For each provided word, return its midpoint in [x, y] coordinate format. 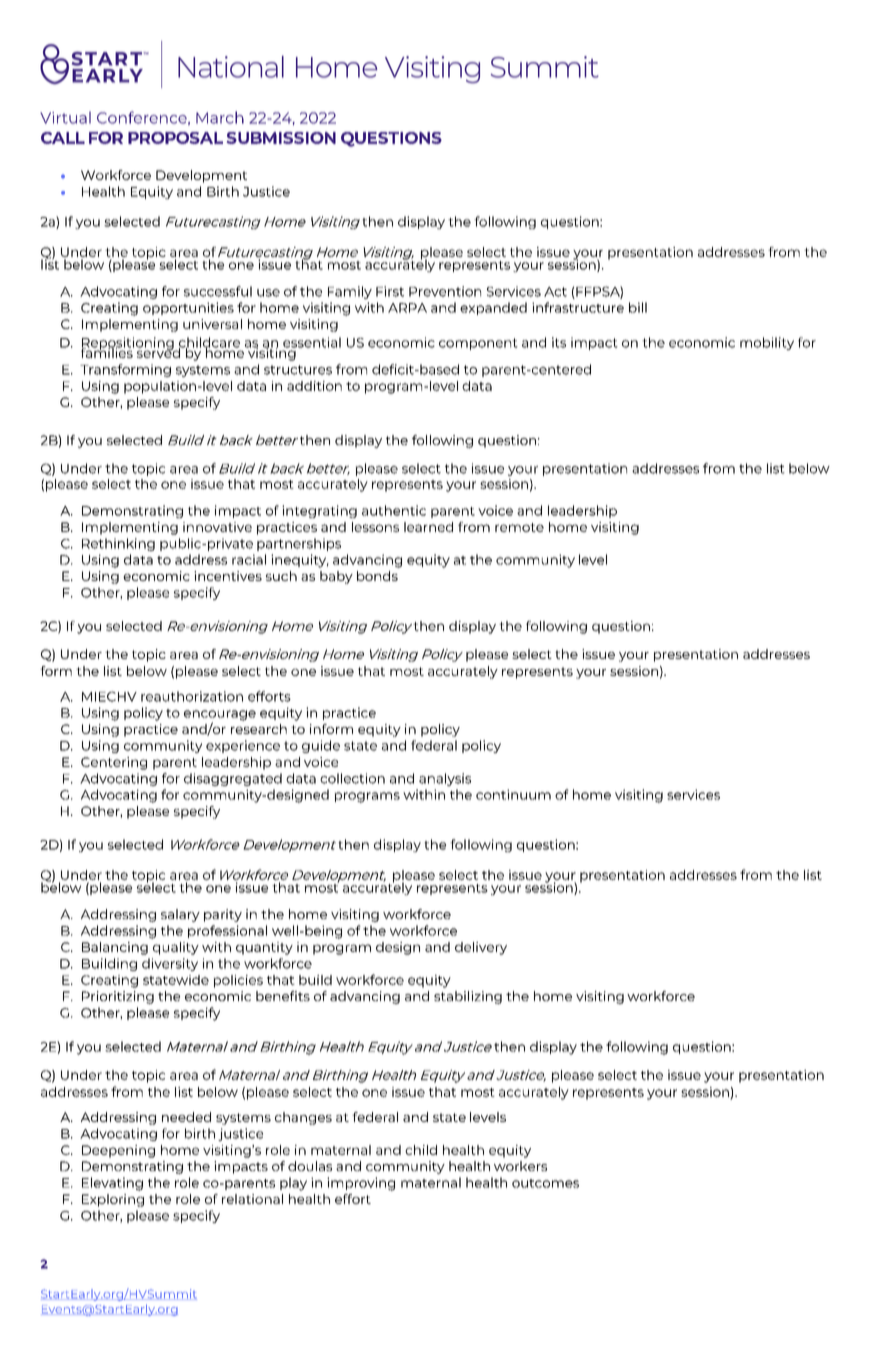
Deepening [118, 1151]
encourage [220, 716]
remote [519, 527]
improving [361, 1184]
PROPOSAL [175, 138]
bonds [377, 576]
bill [638, 307]
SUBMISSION [281, 138]
